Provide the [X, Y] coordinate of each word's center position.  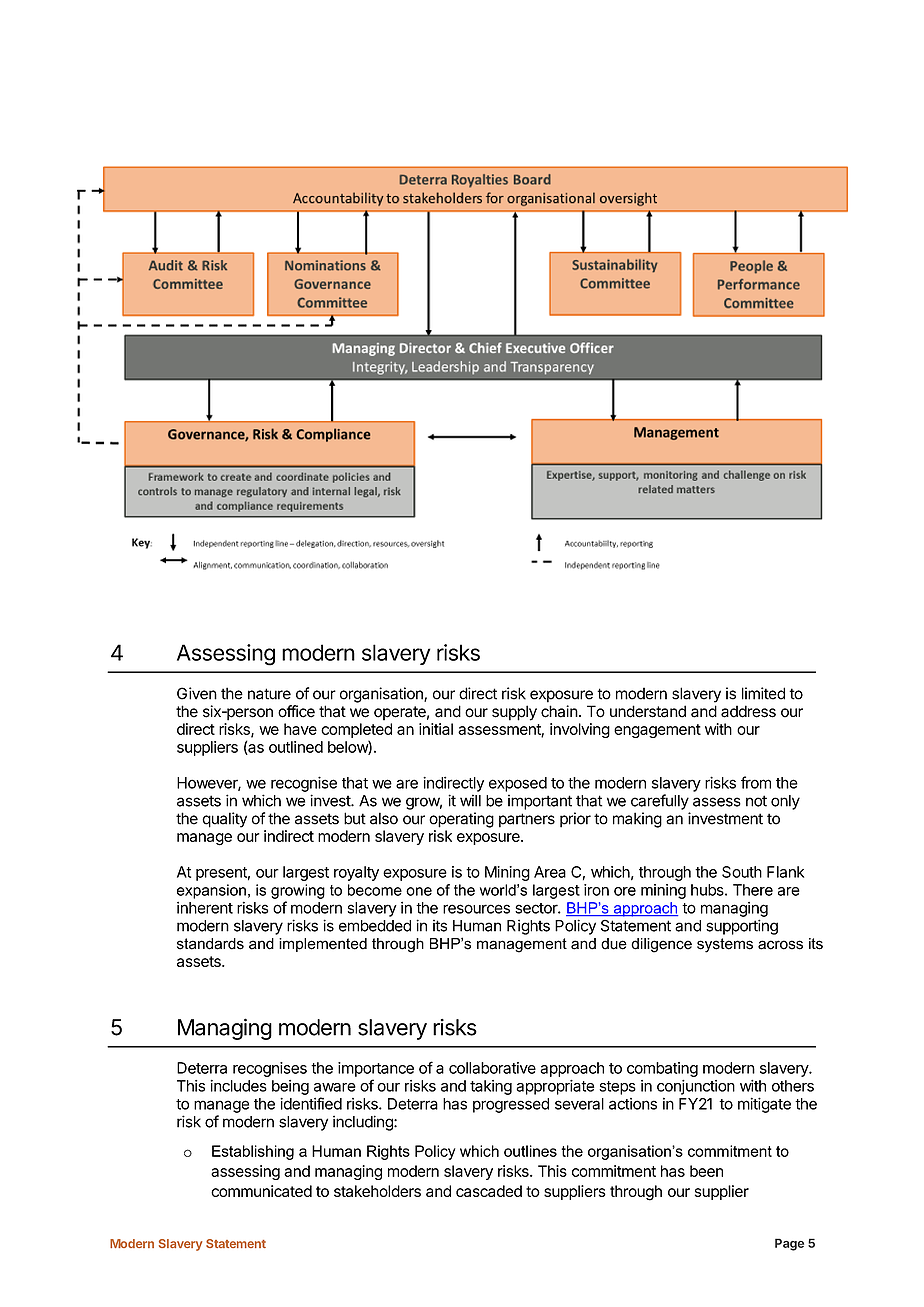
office [296, 711]
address [748, 711]
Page [789, 1244]
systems [725, 945]
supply [514, 713]
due [614, 944]
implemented [323, 945]
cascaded [489, 1191]
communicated [261, 1191]
